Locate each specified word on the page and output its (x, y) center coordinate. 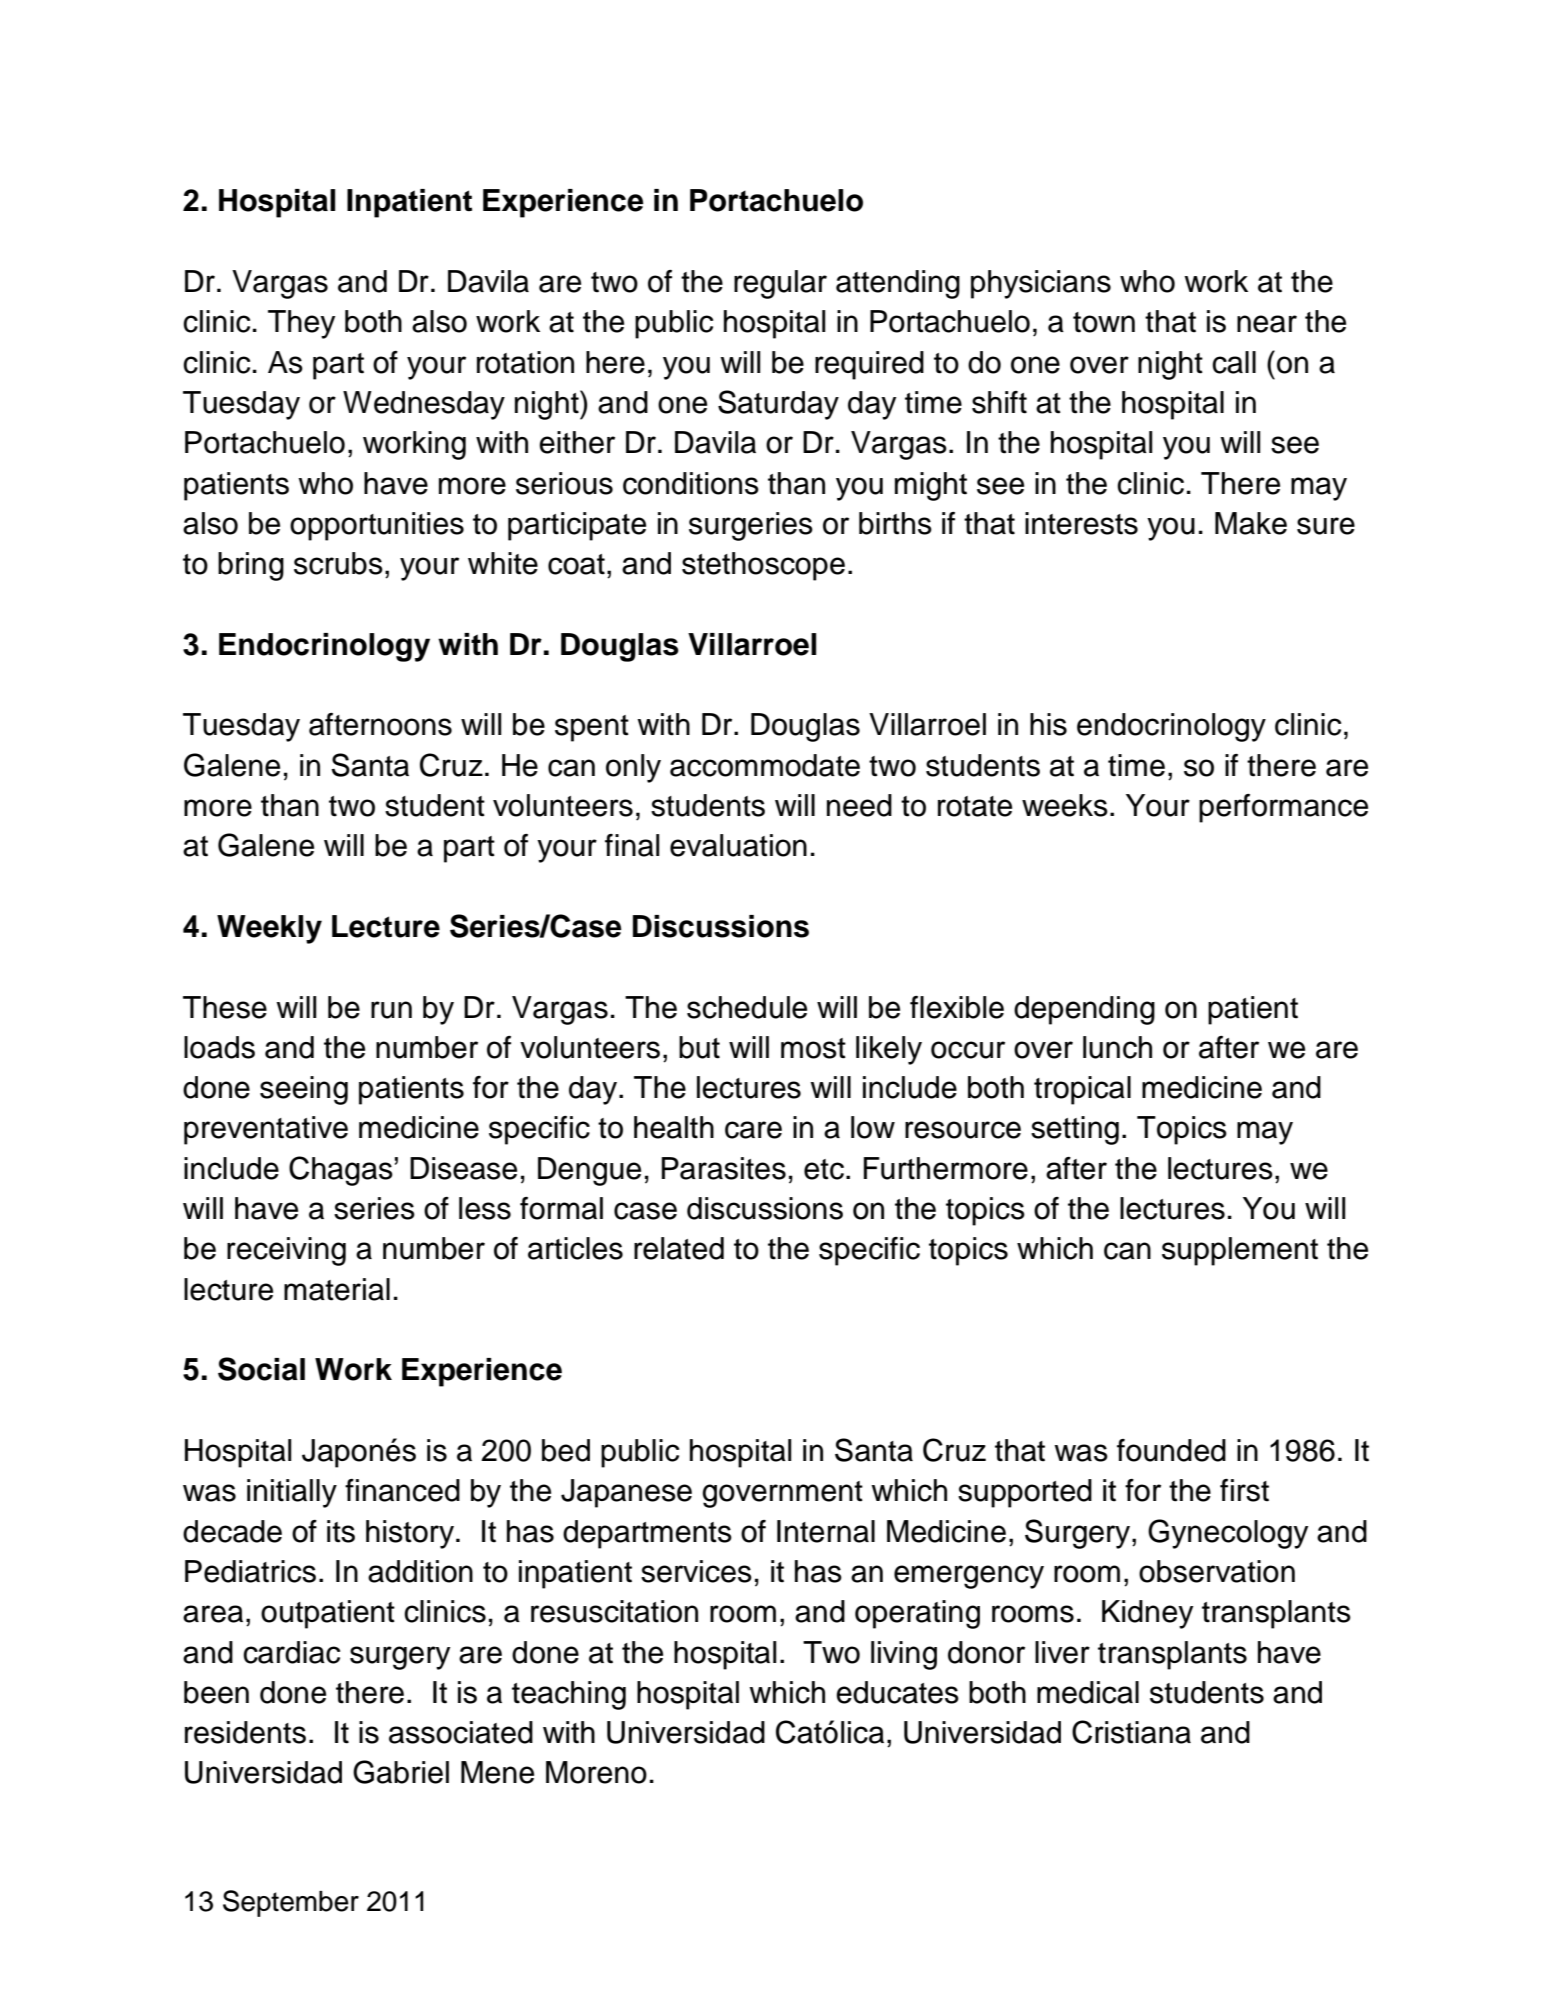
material (337, 1289)
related (679, 1248)
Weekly (269, 929)
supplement (1240, 1251)
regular (780, 284)
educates (897, 1692)
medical (1088, 1692)
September (291, 1903)
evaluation (738, 845)
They (301, 324)
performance (1283, 808)
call (1234, 362)
